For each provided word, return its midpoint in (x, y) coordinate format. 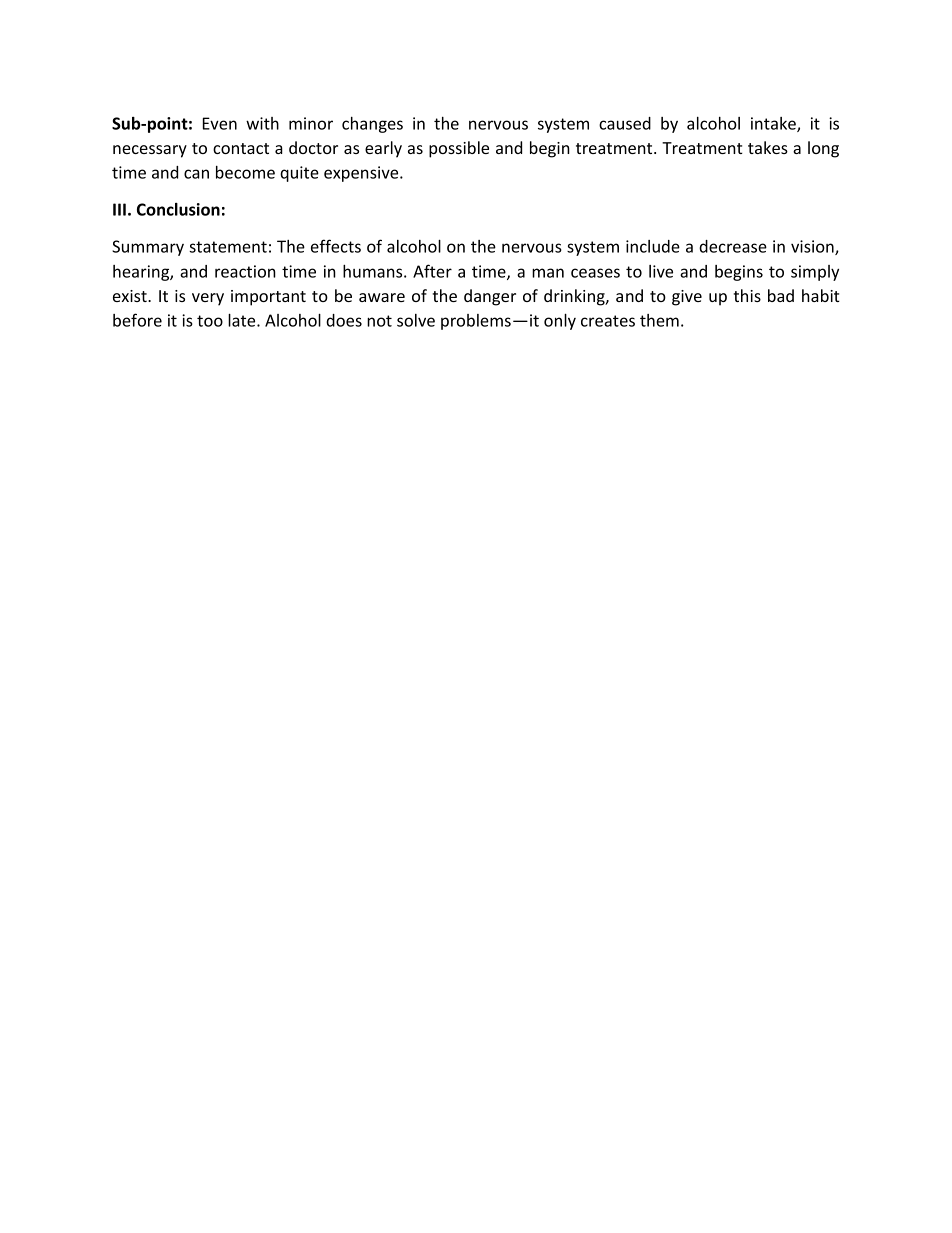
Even (220, 123)
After (432, 271)
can (196, 174)
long (823, 149)
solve (416, 320)
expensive (362, 174)
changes (372, 125)
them (659, 320)
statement (228, 247)
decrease (733, 246)
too (210, 321)
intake (774, 124)
